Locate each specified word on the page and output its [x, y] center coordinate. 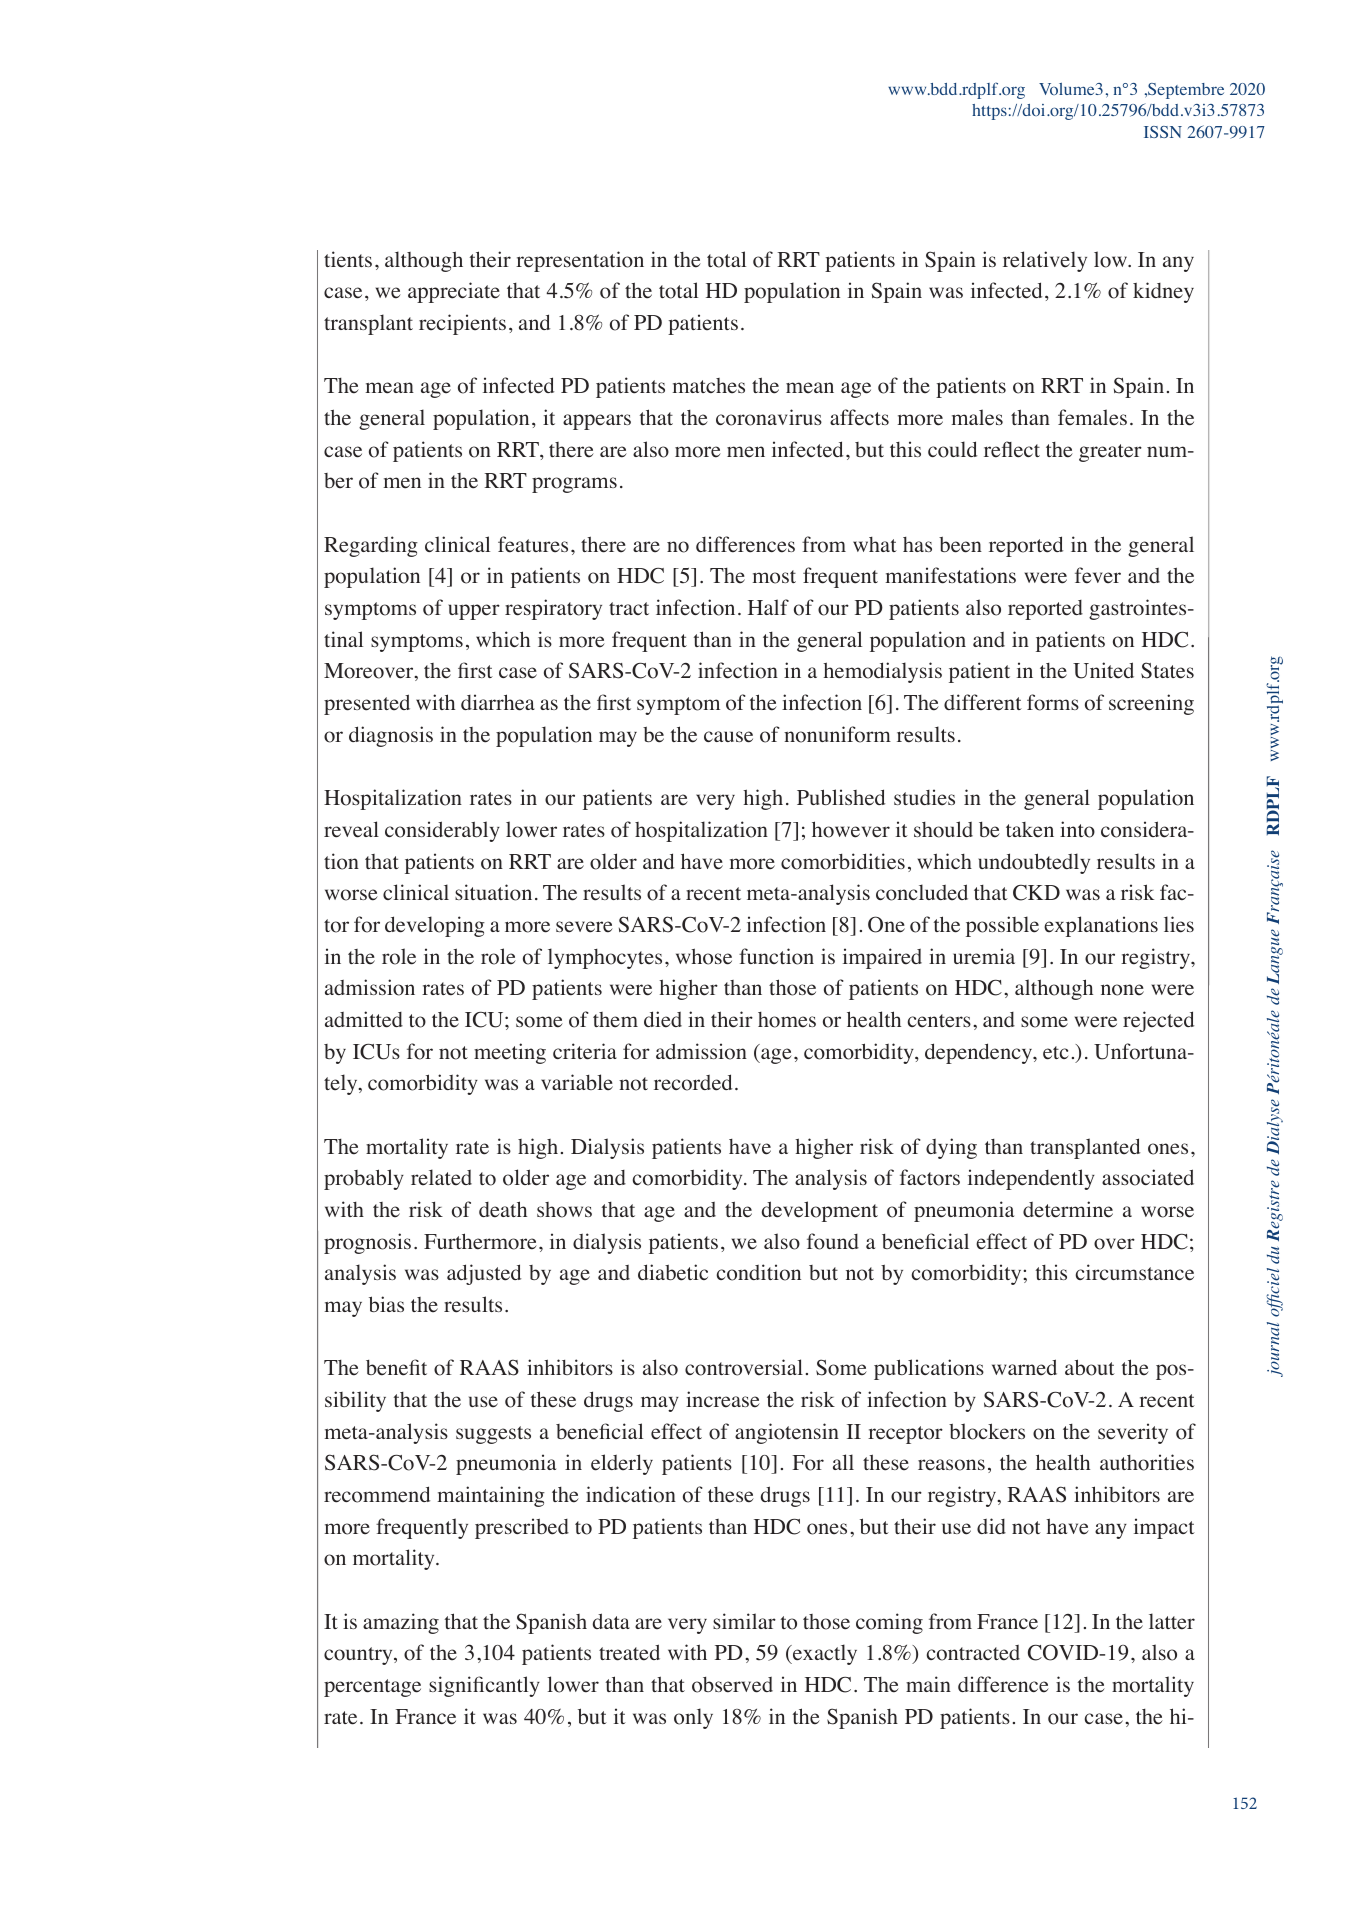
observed [732, 1685]
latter [1172, 1621]
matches [709, 386]
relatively [1045, 261]
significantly [484, 1686]
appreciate [454, 292]
